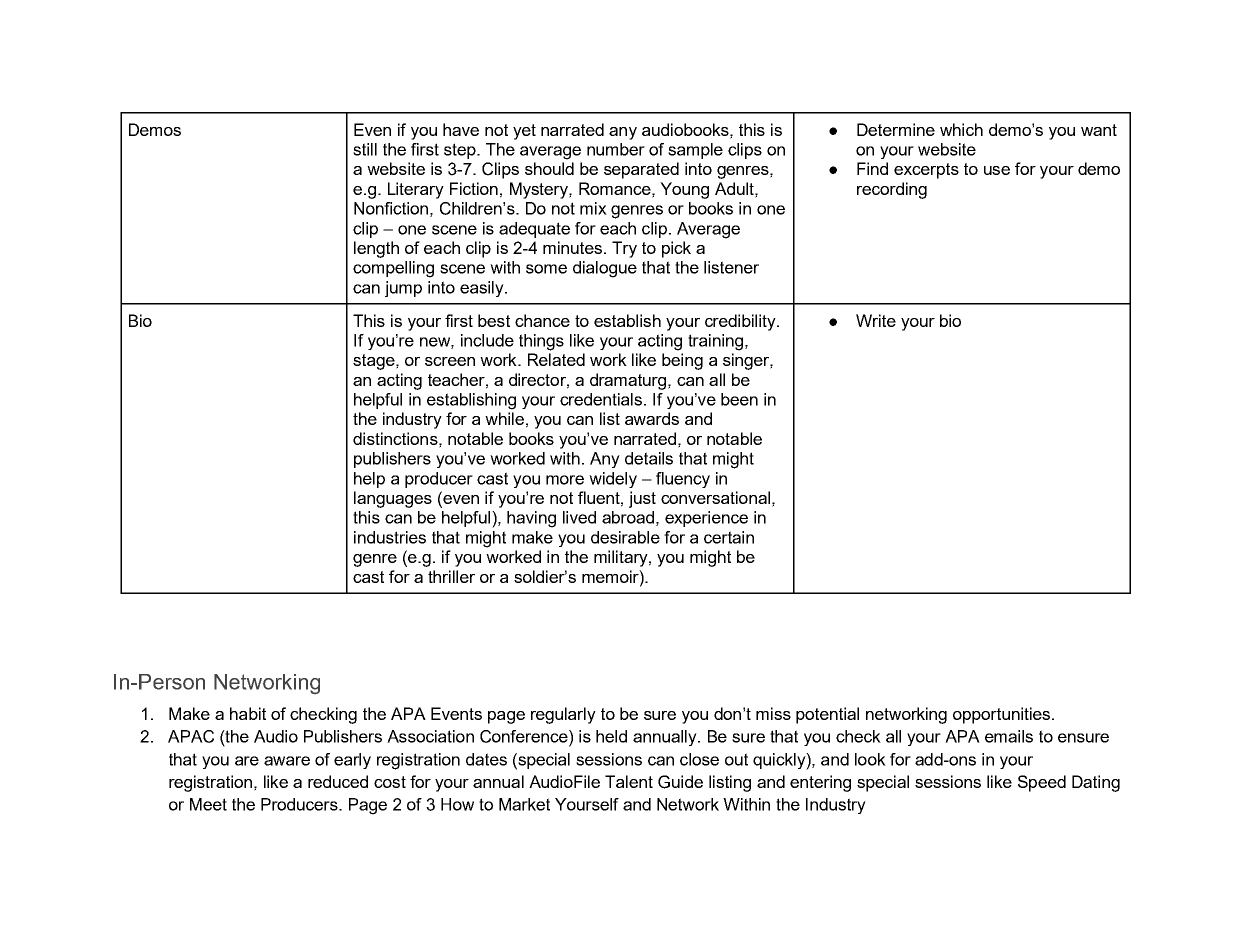 The image size is (1233, 952). I want to click on being, so click(682, 361).
